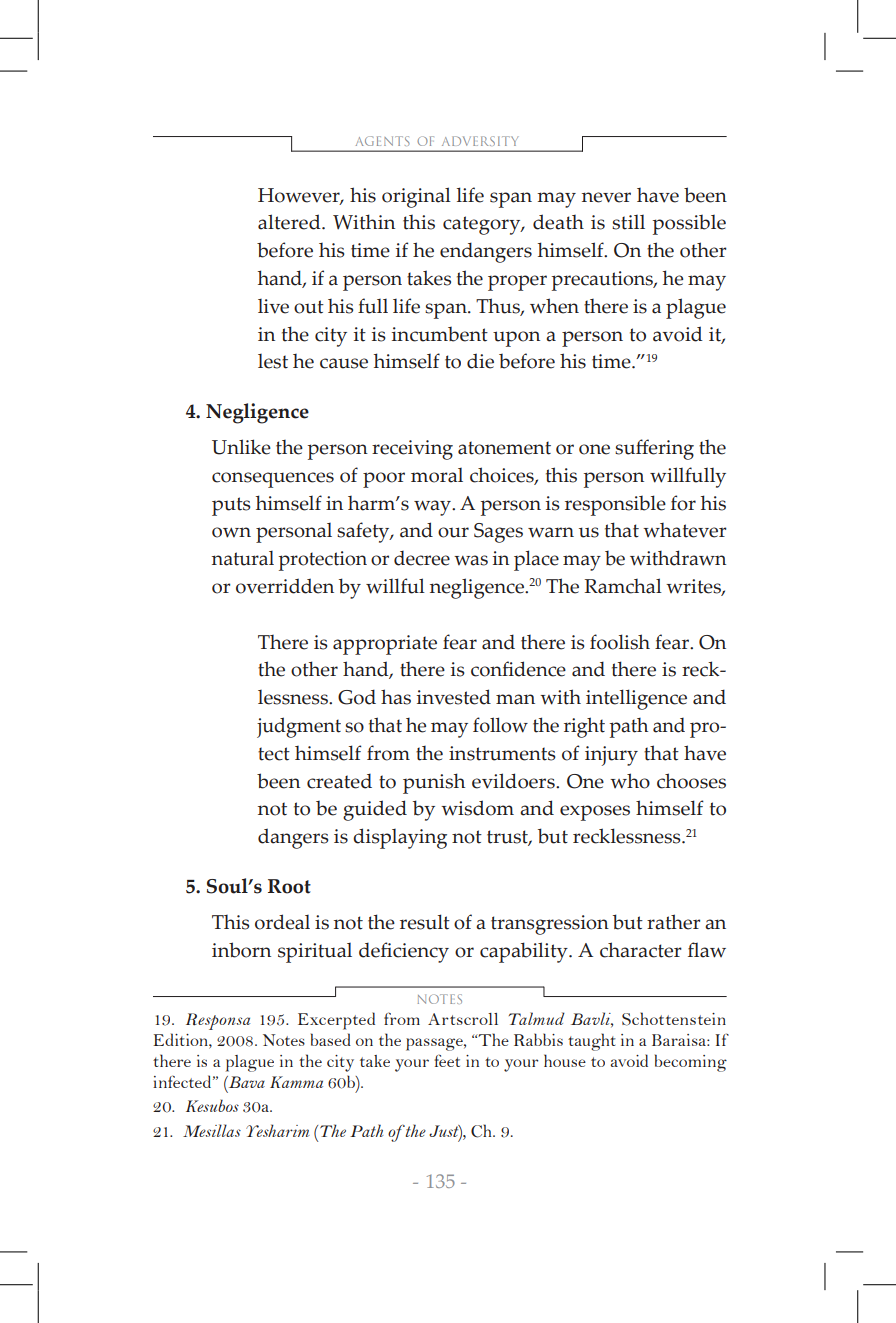 The width and height of the page is (896, 1323). What do you see at coordinates (630, 781) in the page?
I see `who` at bounding box center [630, 781].
